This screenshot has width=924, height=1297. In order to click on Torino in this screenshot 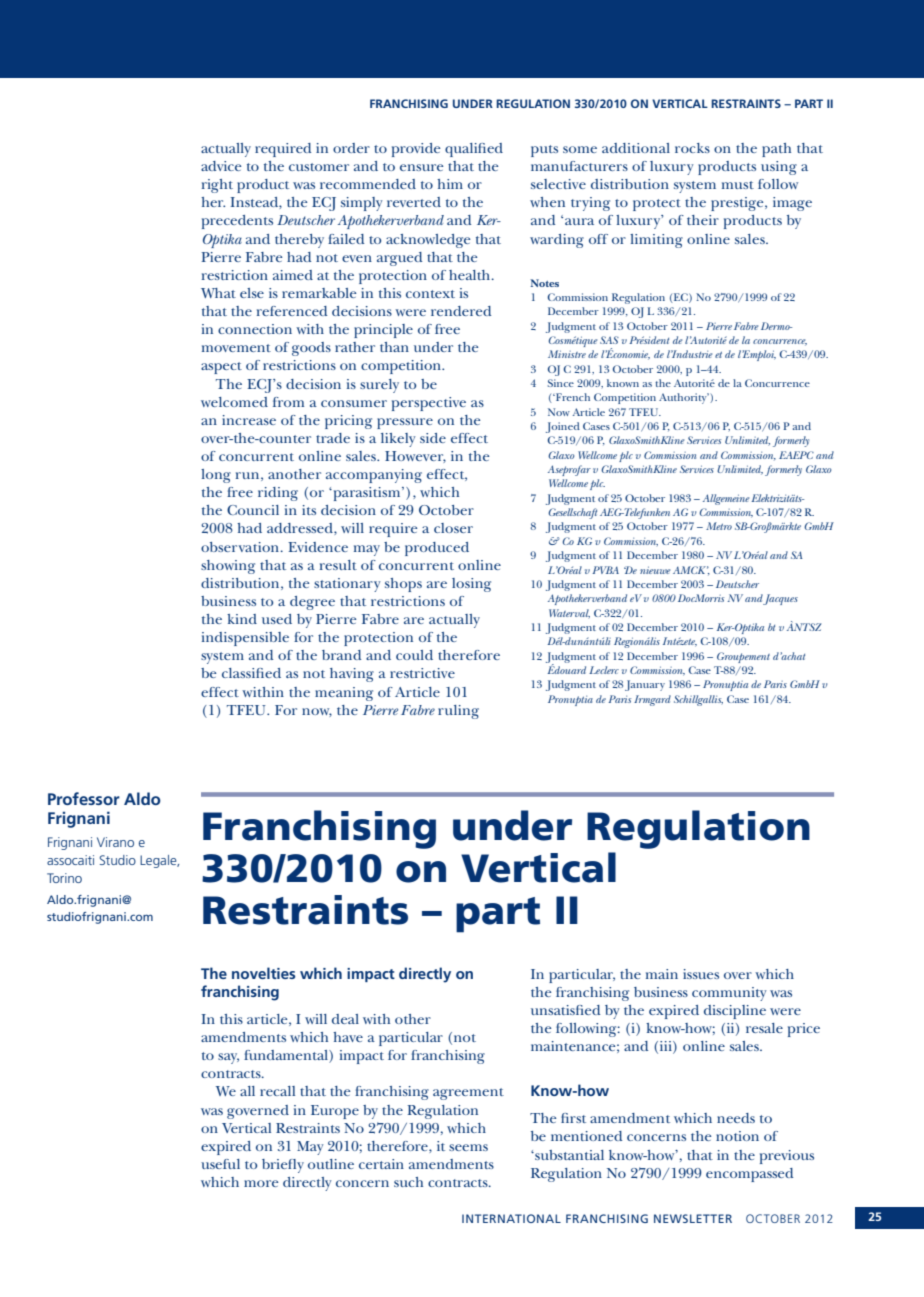, I will do `click(64, 878)`.
